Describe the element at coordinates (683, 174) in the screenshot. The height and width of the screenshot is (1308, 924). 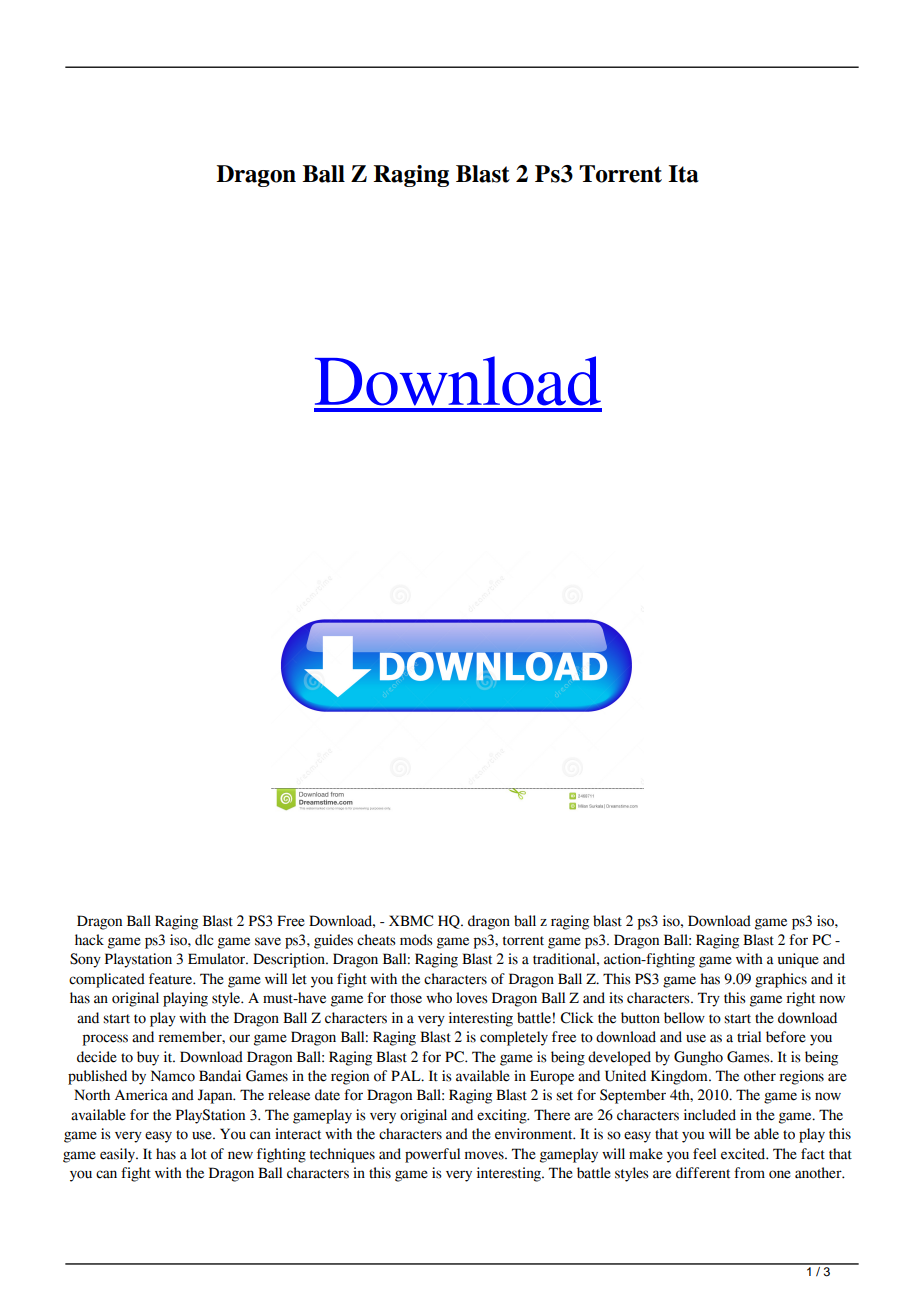
I see `Ita` at that location.
